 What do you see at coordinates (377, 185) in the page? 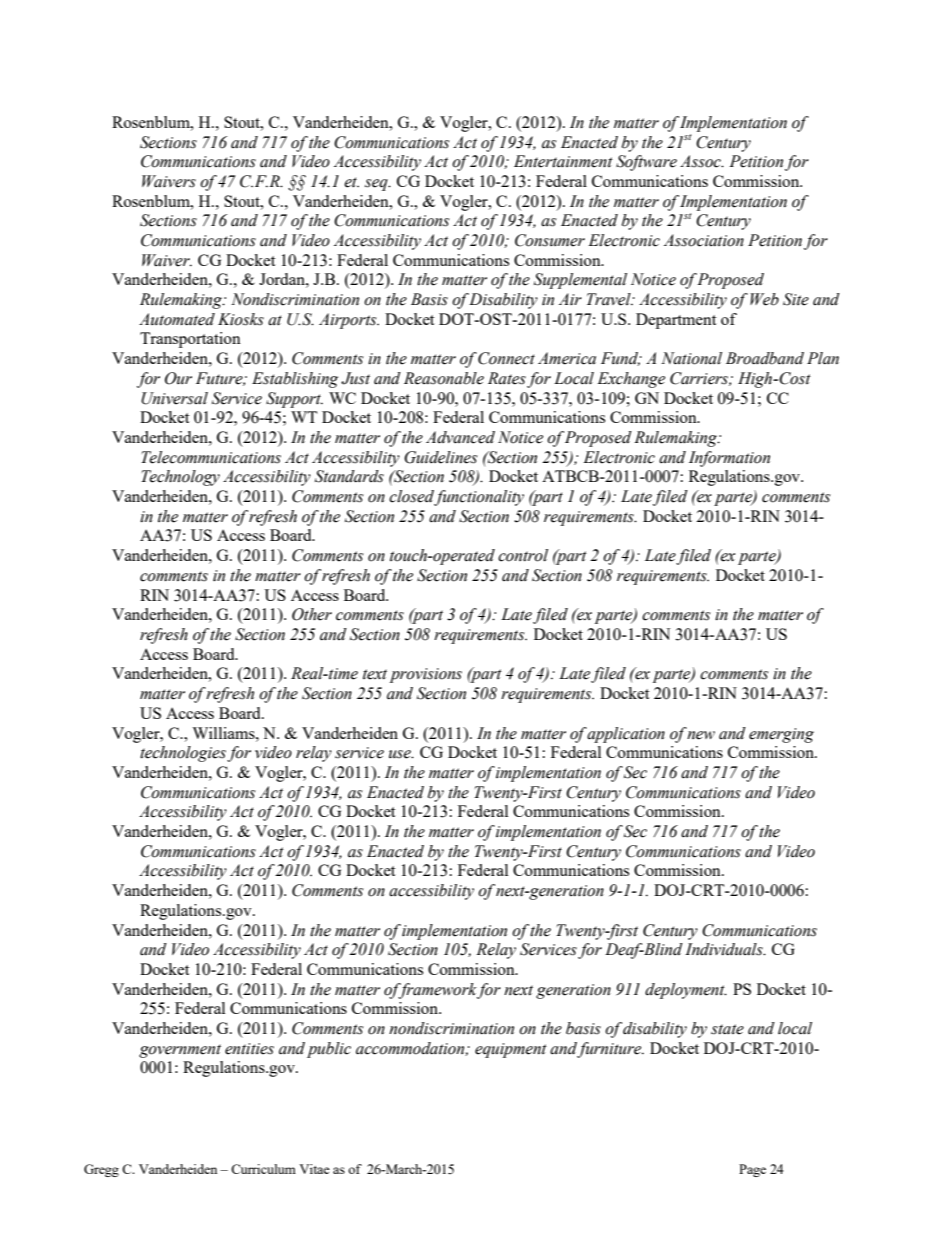
I see `seq` at bounding box center [377, 185].
